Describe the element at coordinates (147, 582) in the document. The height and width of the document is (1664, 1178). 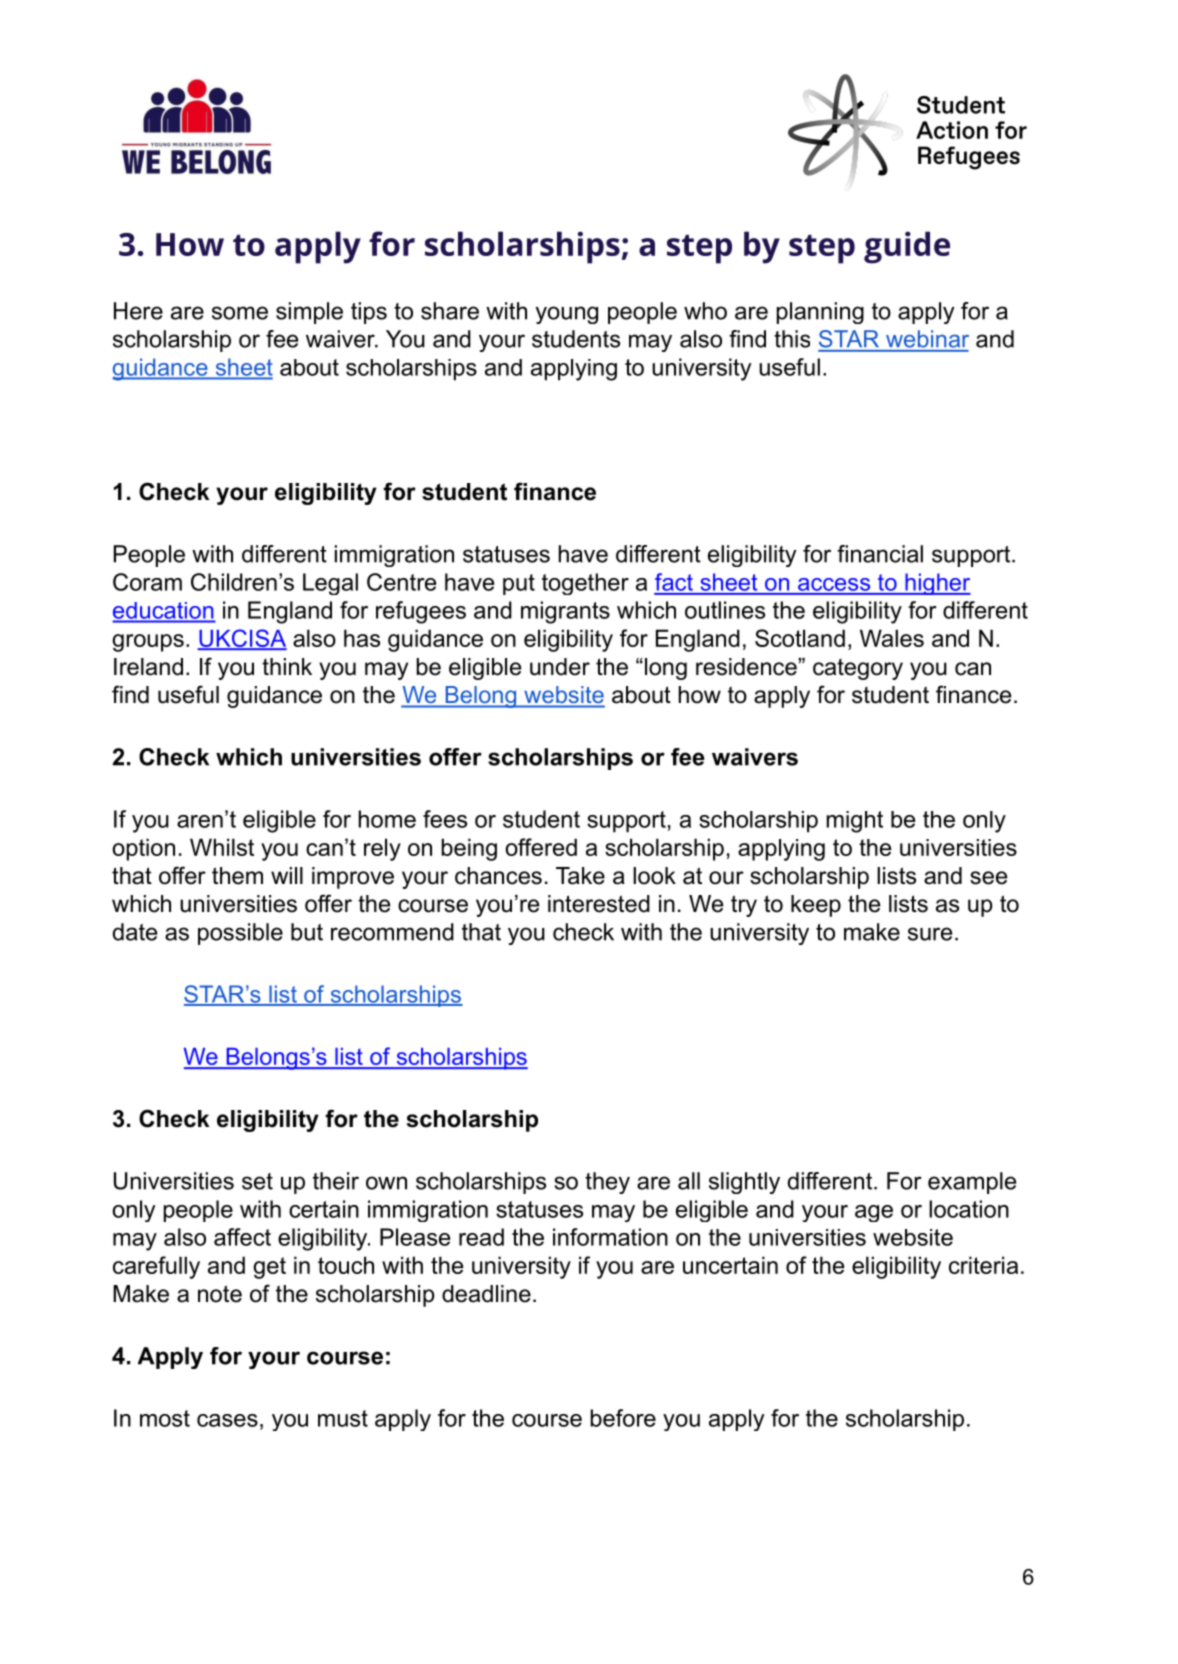
I see `Coram` at that location.
